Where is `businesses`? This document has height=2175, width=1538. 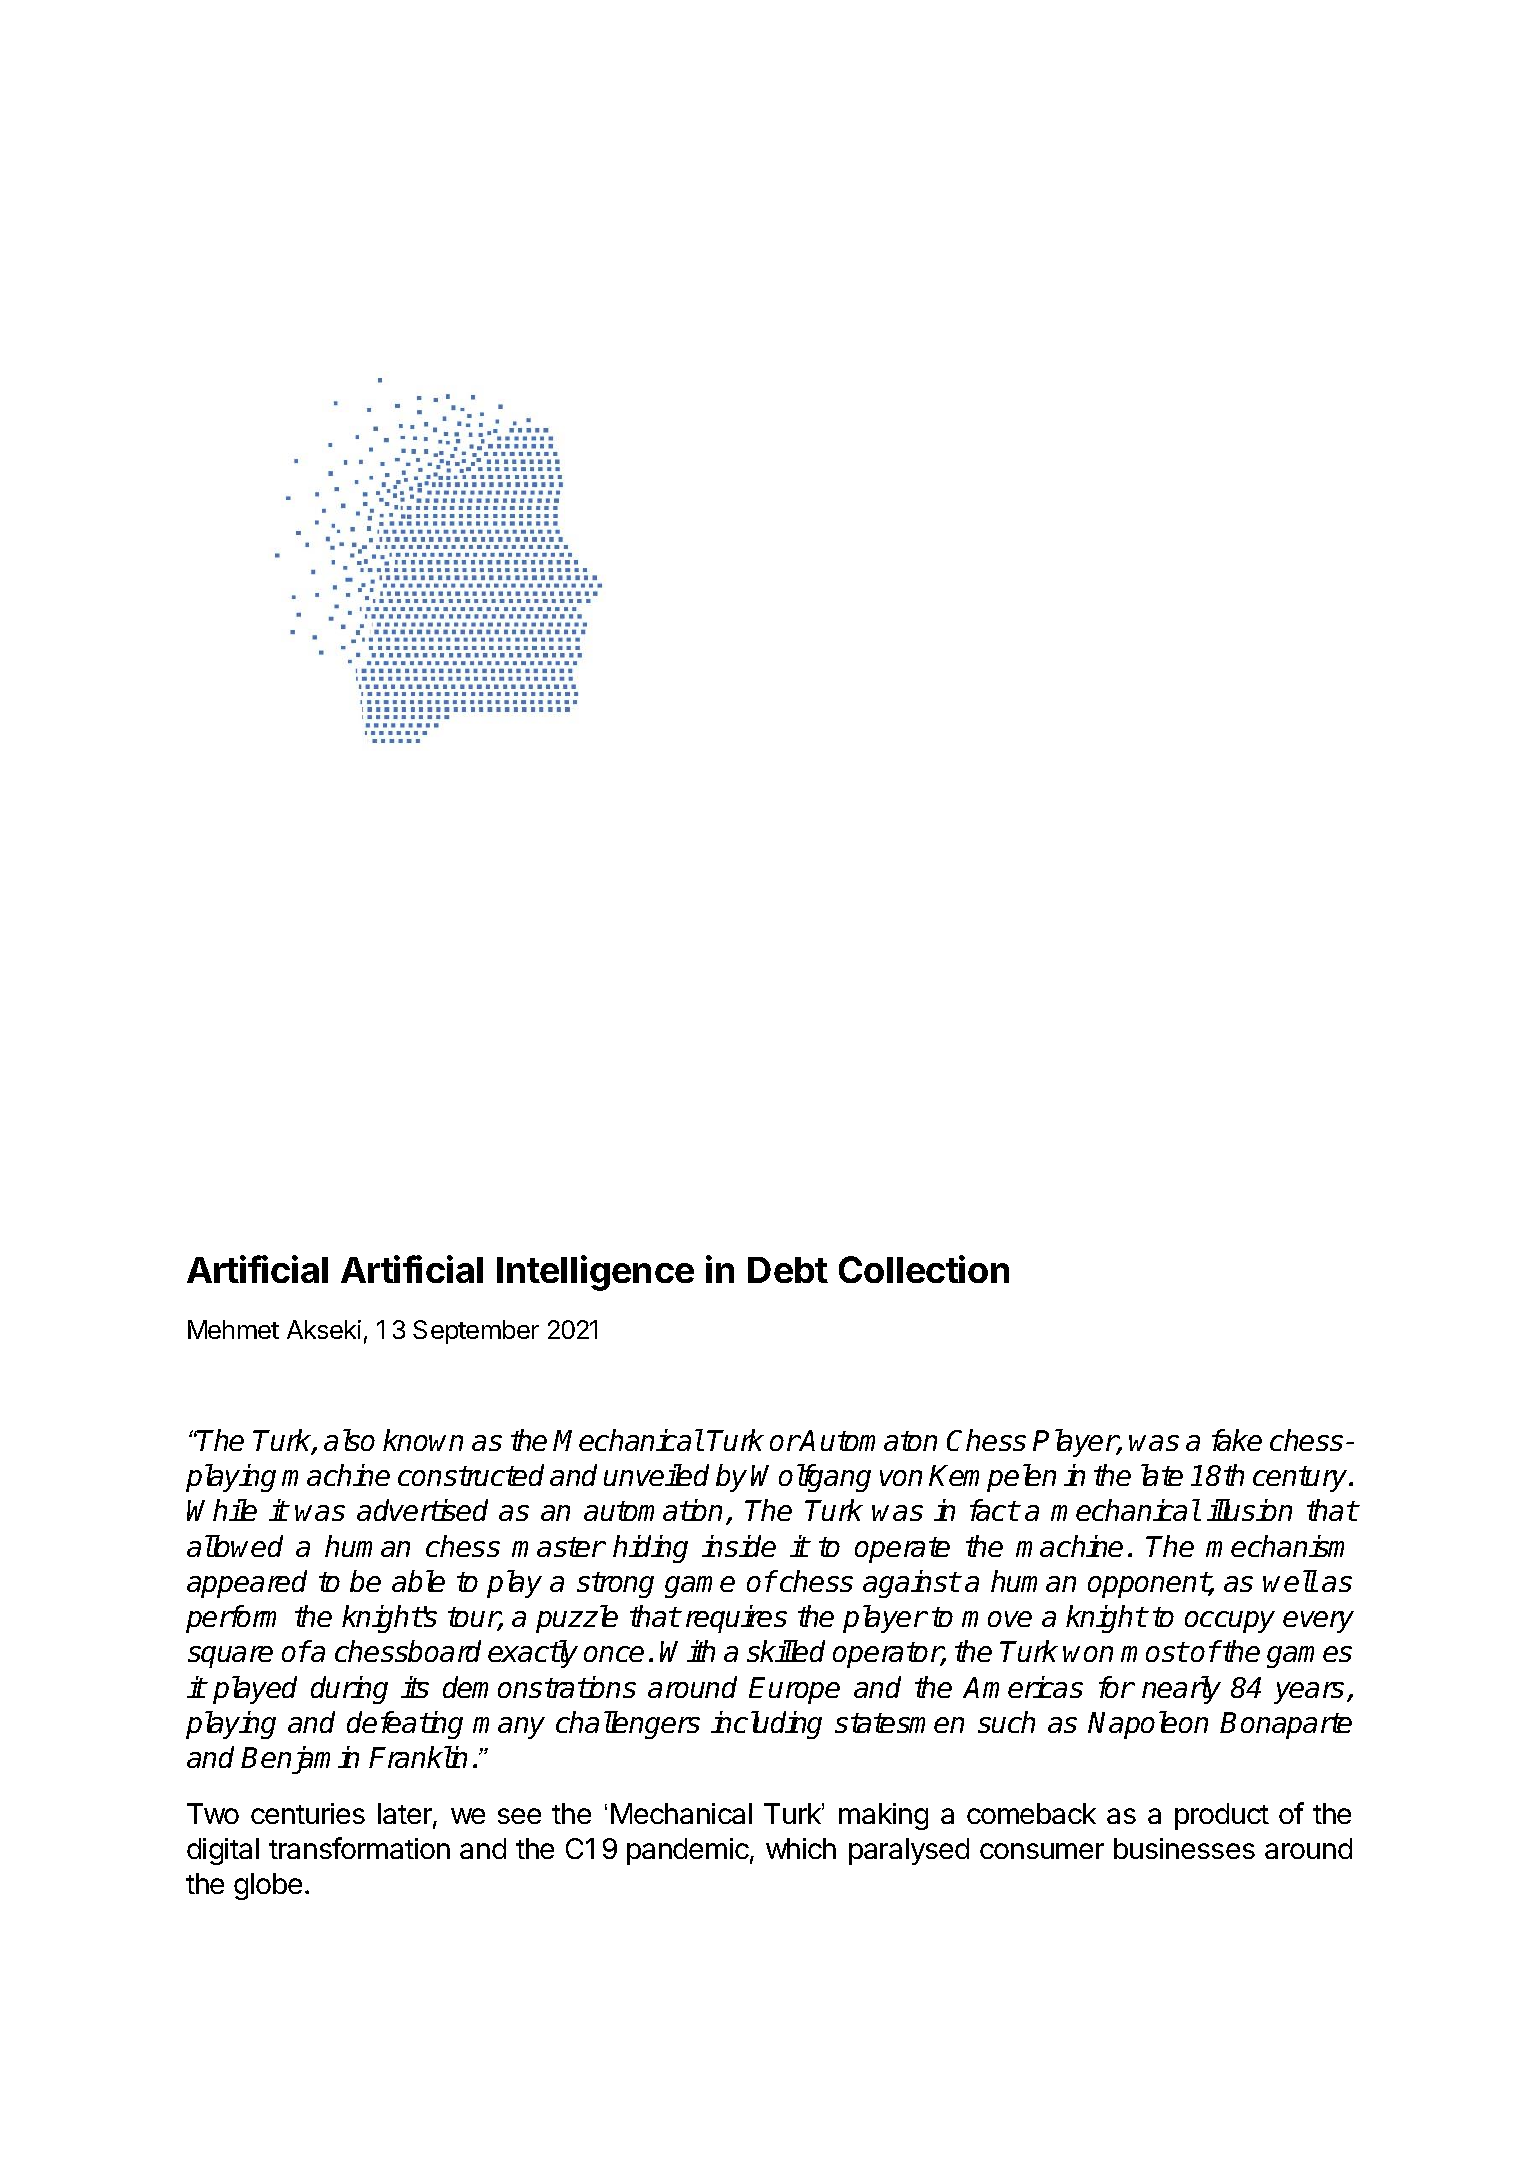
businesses is located at coordinates (1184, 1848).
